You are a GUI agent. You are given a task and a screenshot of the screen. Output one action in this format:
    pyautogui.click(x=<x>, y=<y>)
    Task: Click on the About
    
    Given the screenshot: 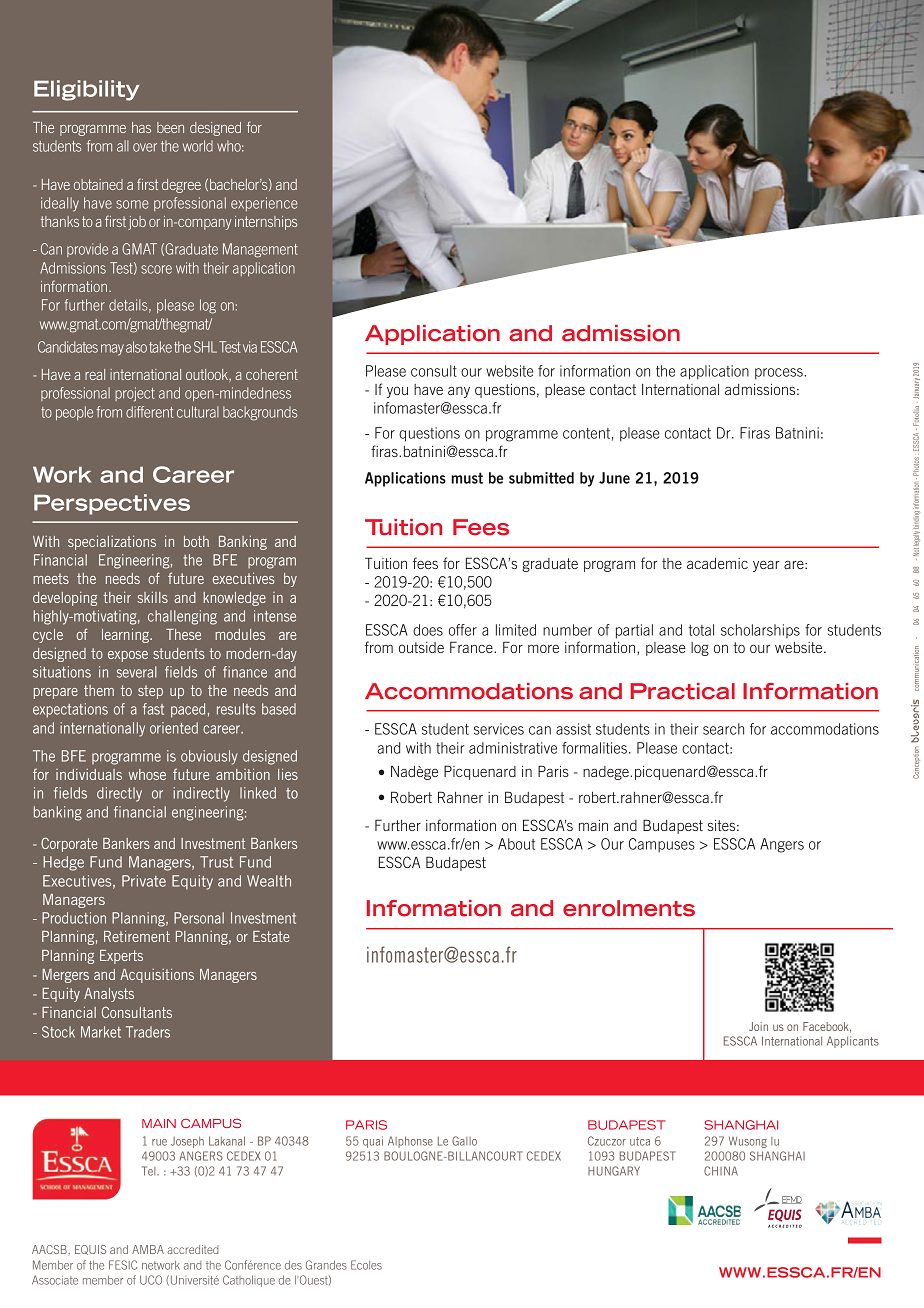 What is the action you would take?
    pyautogui.click(x=516, y=844)
